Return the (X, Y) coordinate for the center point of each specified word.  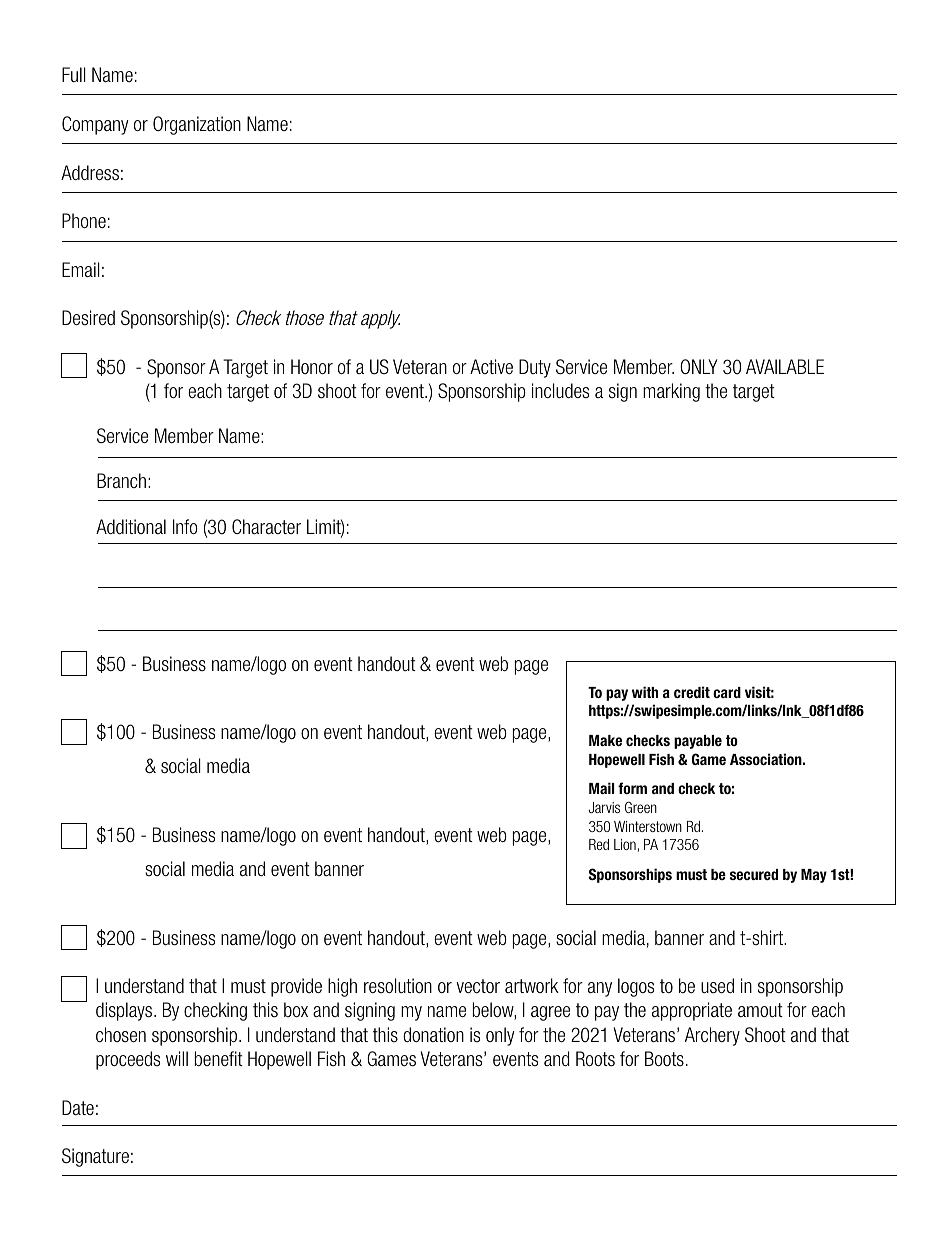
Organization (197, 125)
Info (185, 526)
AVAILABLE (785, 366)
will (177, 1058)
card (727, 692)
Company (95, 125)
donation (433, 1034)
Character (266, 526)
